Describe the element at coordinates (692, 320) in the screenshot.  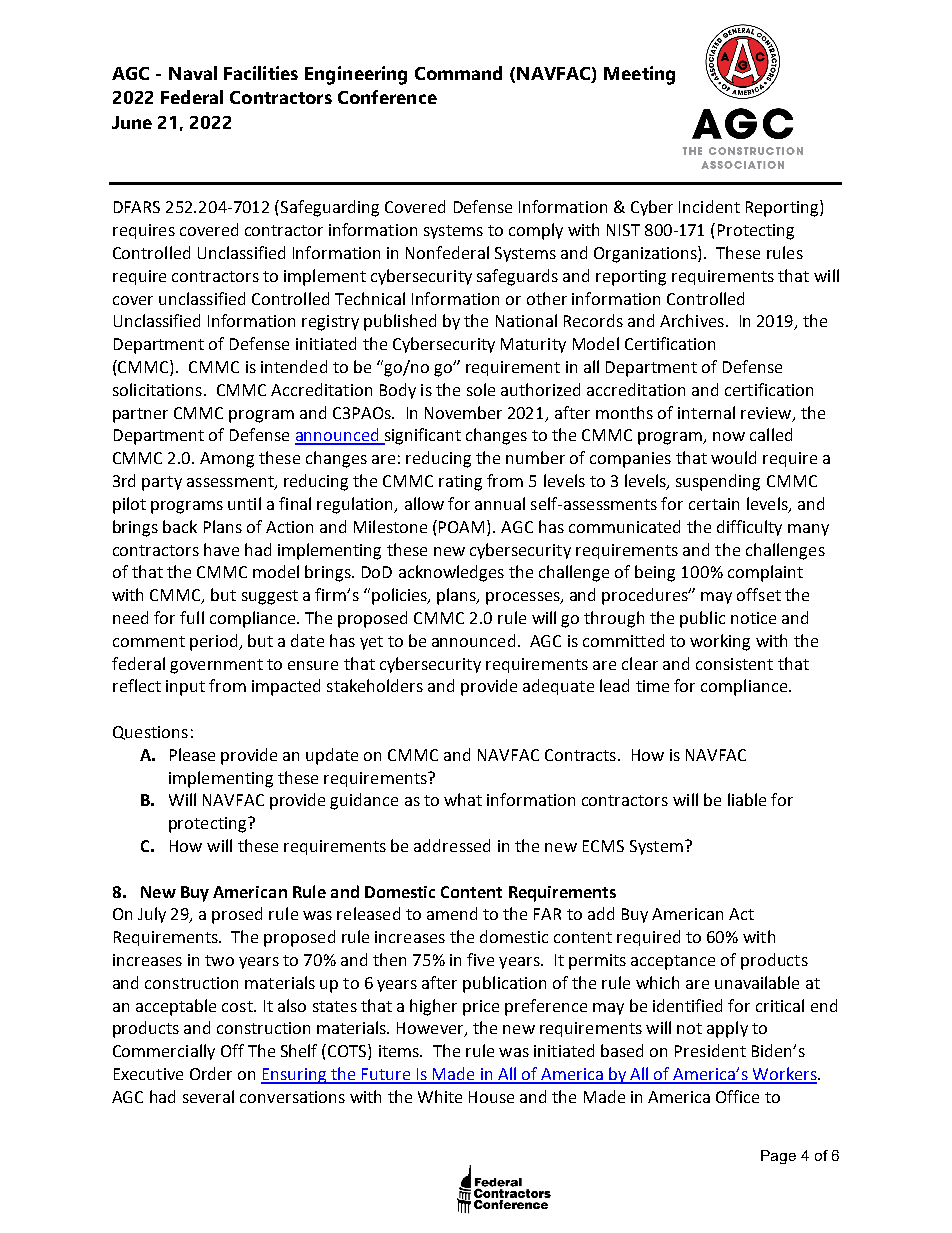
I see `Archives` at that location.
